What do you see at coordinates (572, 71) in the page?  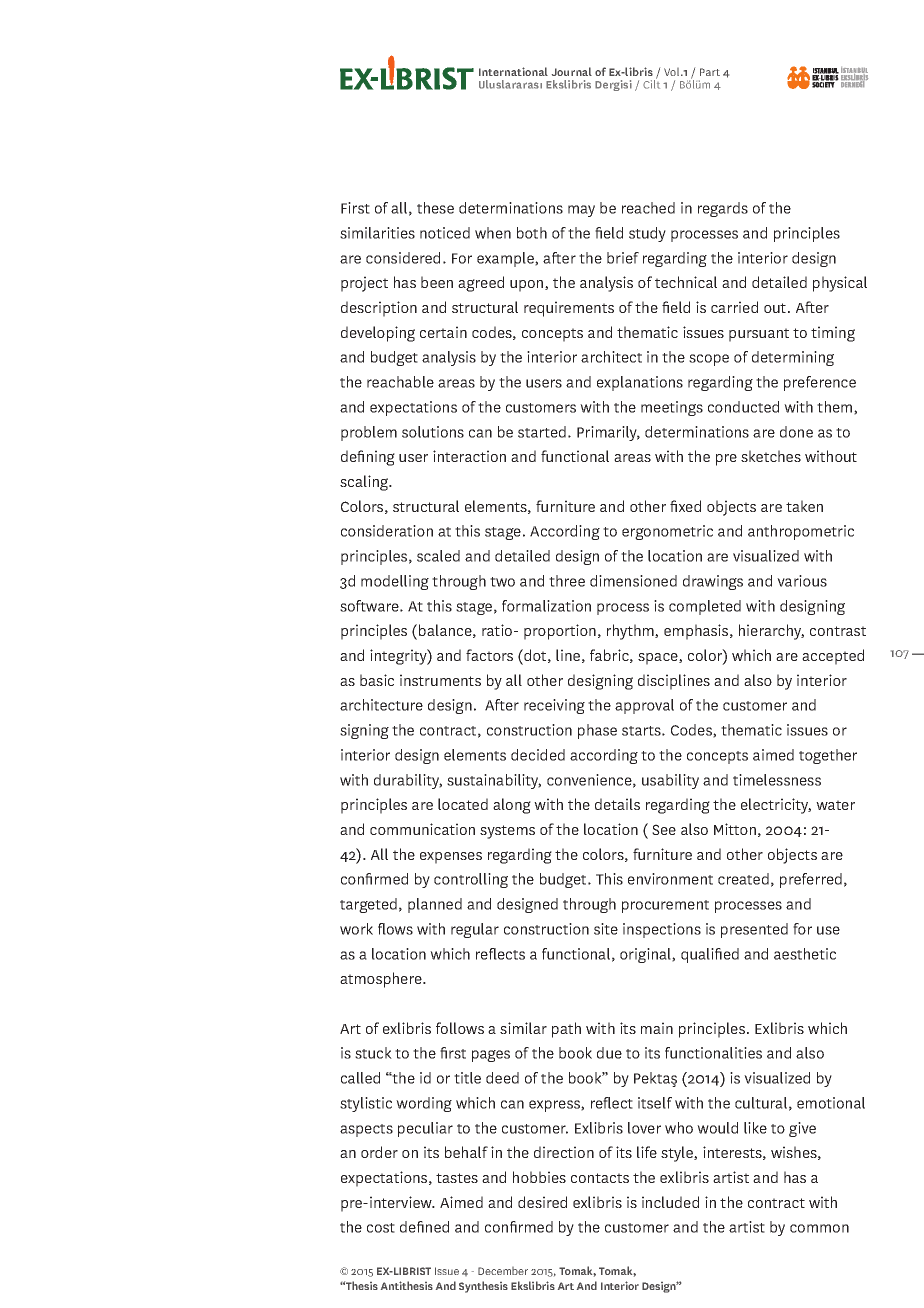 I see `Journal` at bounding box center [572, 71].
